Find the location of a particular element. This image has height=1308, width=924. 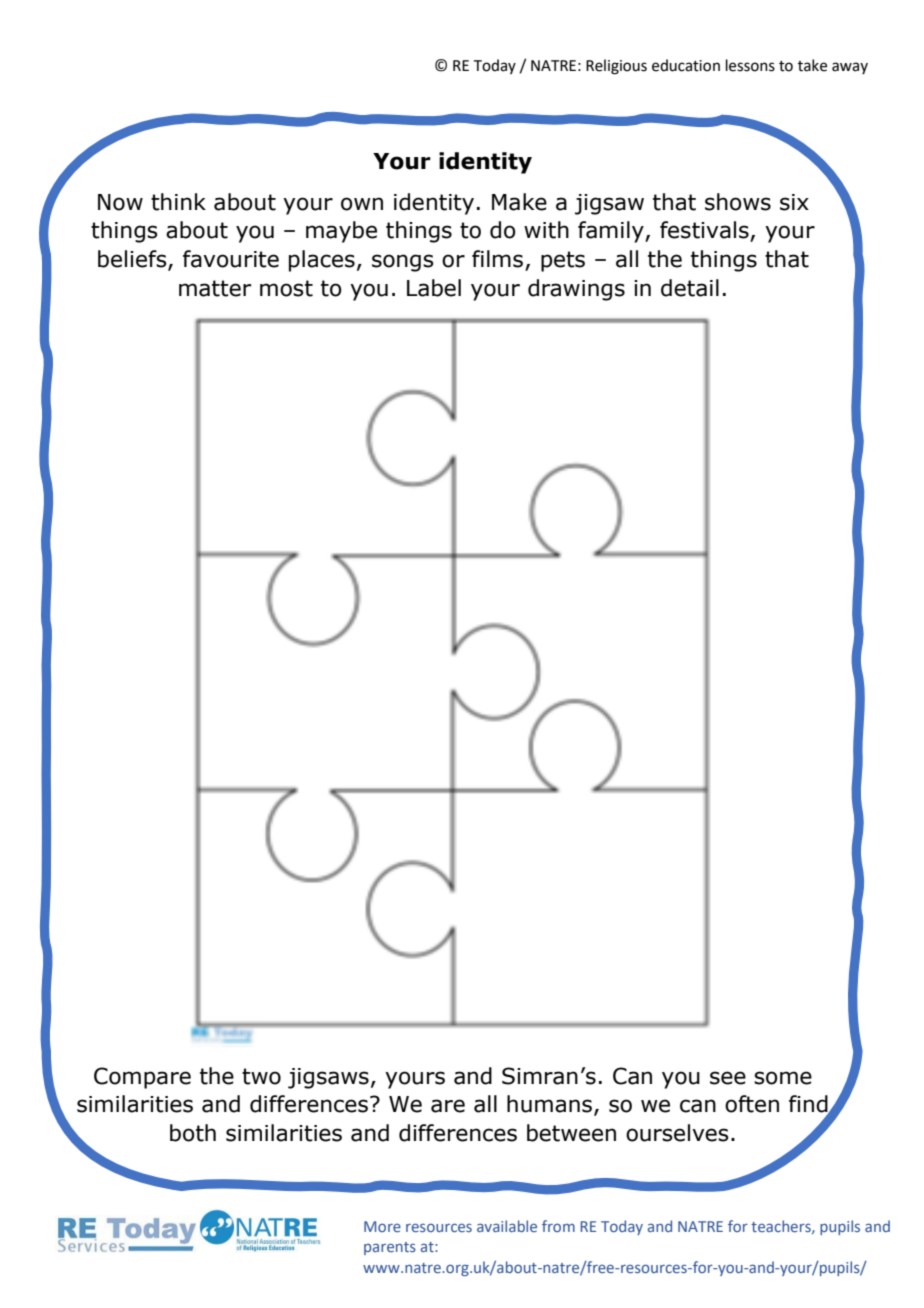

see is located at coordinates (728, 1078).
